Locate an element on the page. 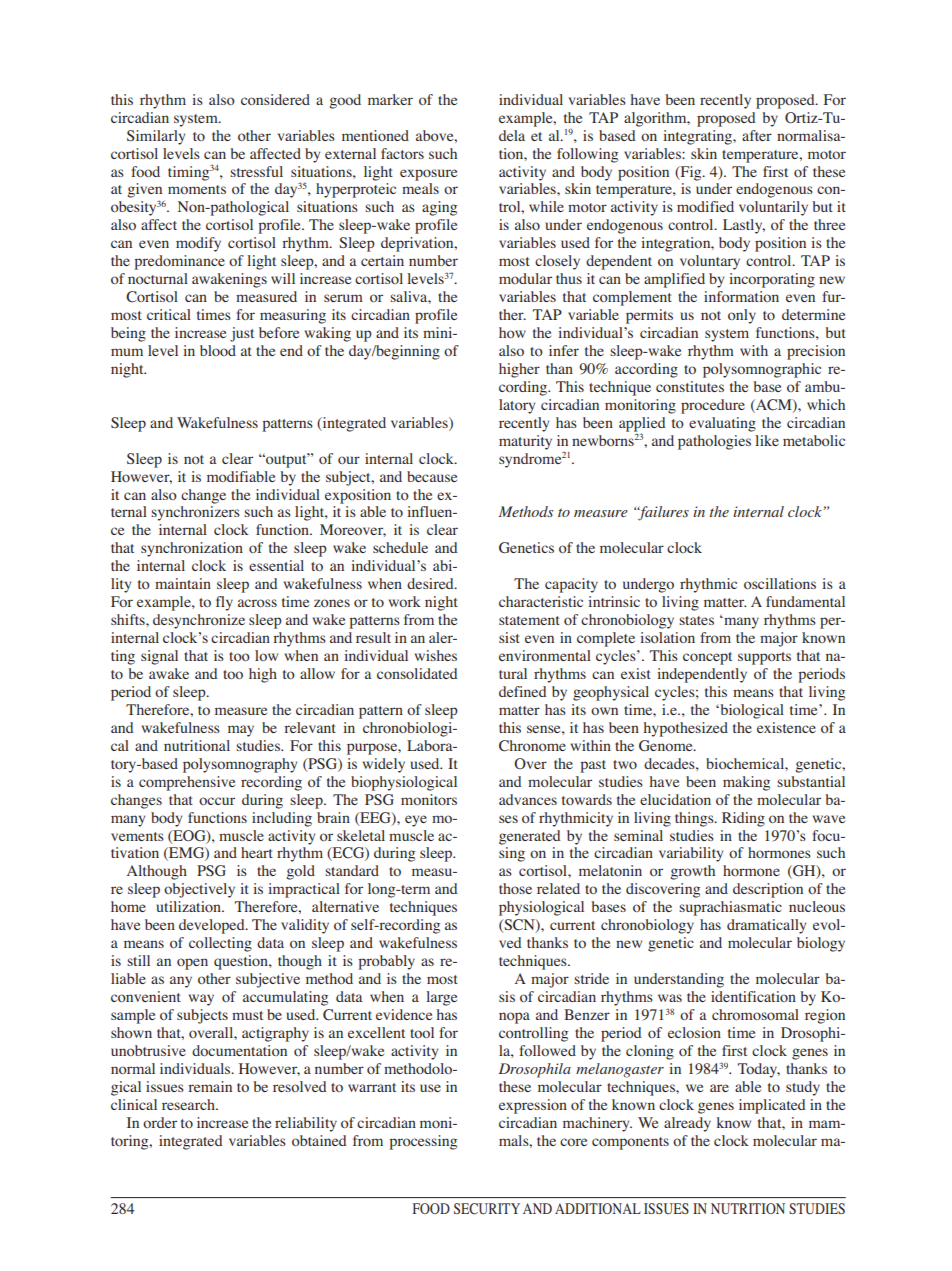  order is located at coordinates (160, 1122).
